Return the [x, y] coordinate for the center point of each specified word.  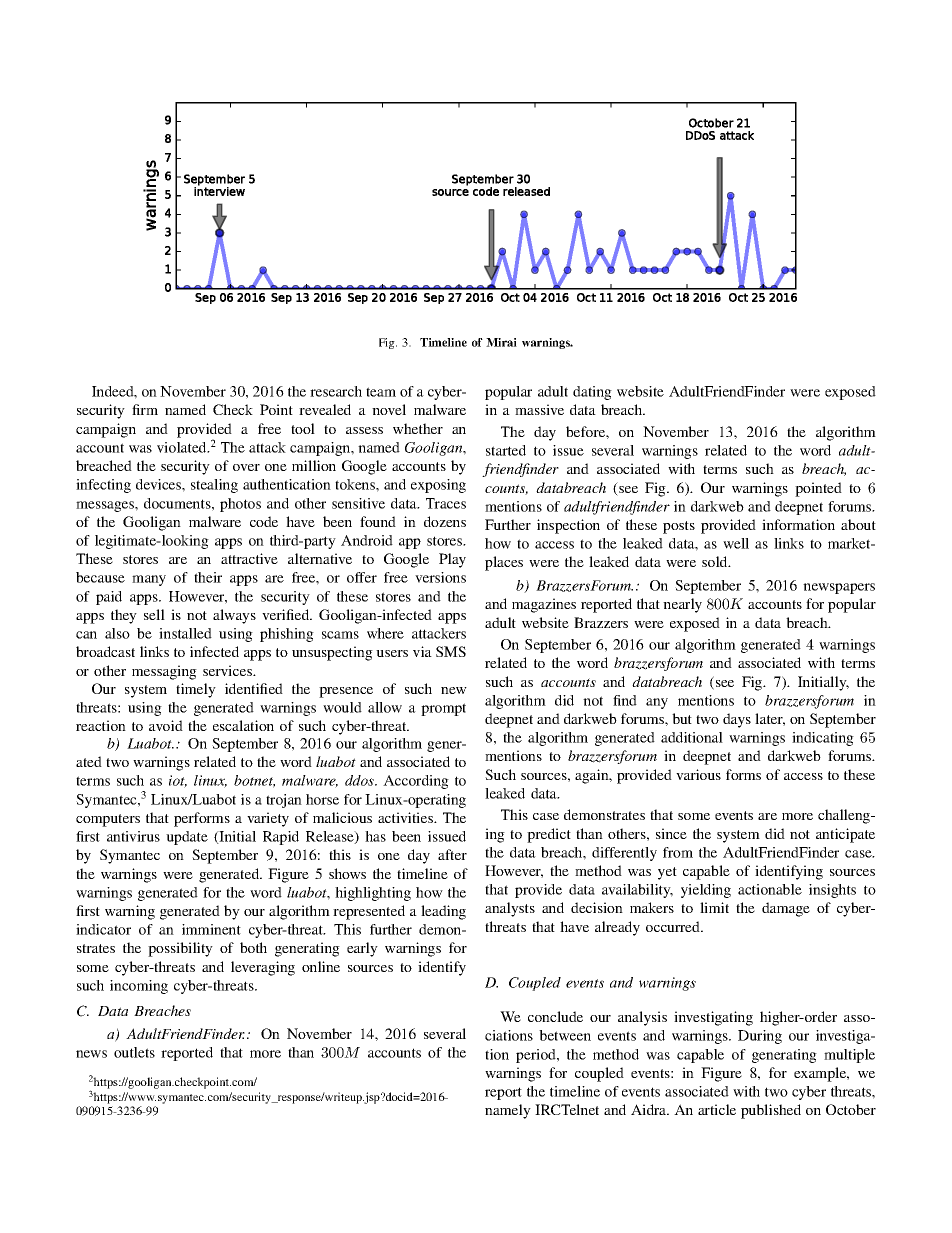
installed [185, 633]
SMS [451, 651]
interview [219, 190]
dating [592, 393]
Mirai [501, 342]
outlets [134, 1052]
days [737, 720]
